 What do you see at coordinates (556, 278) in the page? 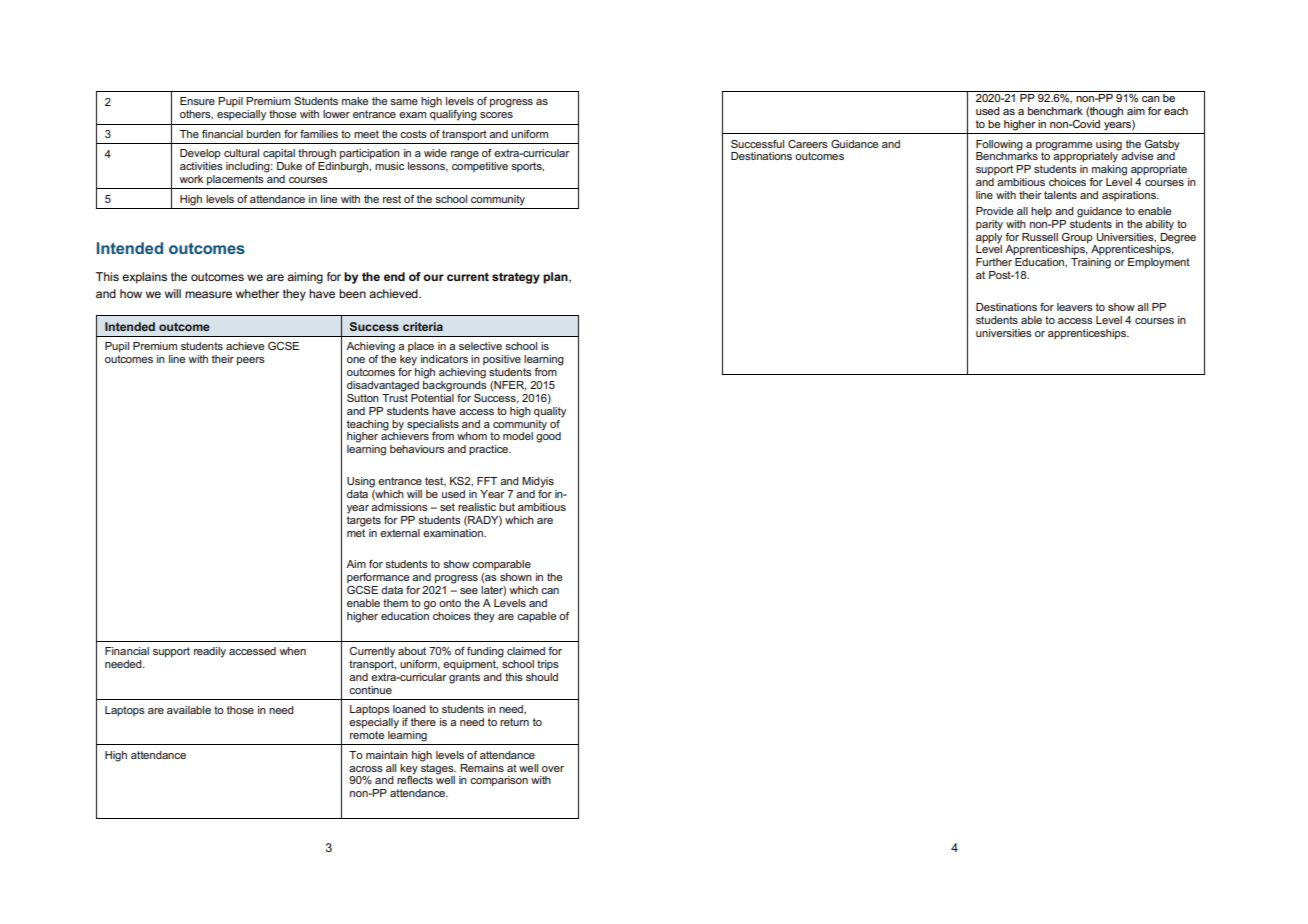
I see `plan` at bounding box center [556, 278].
